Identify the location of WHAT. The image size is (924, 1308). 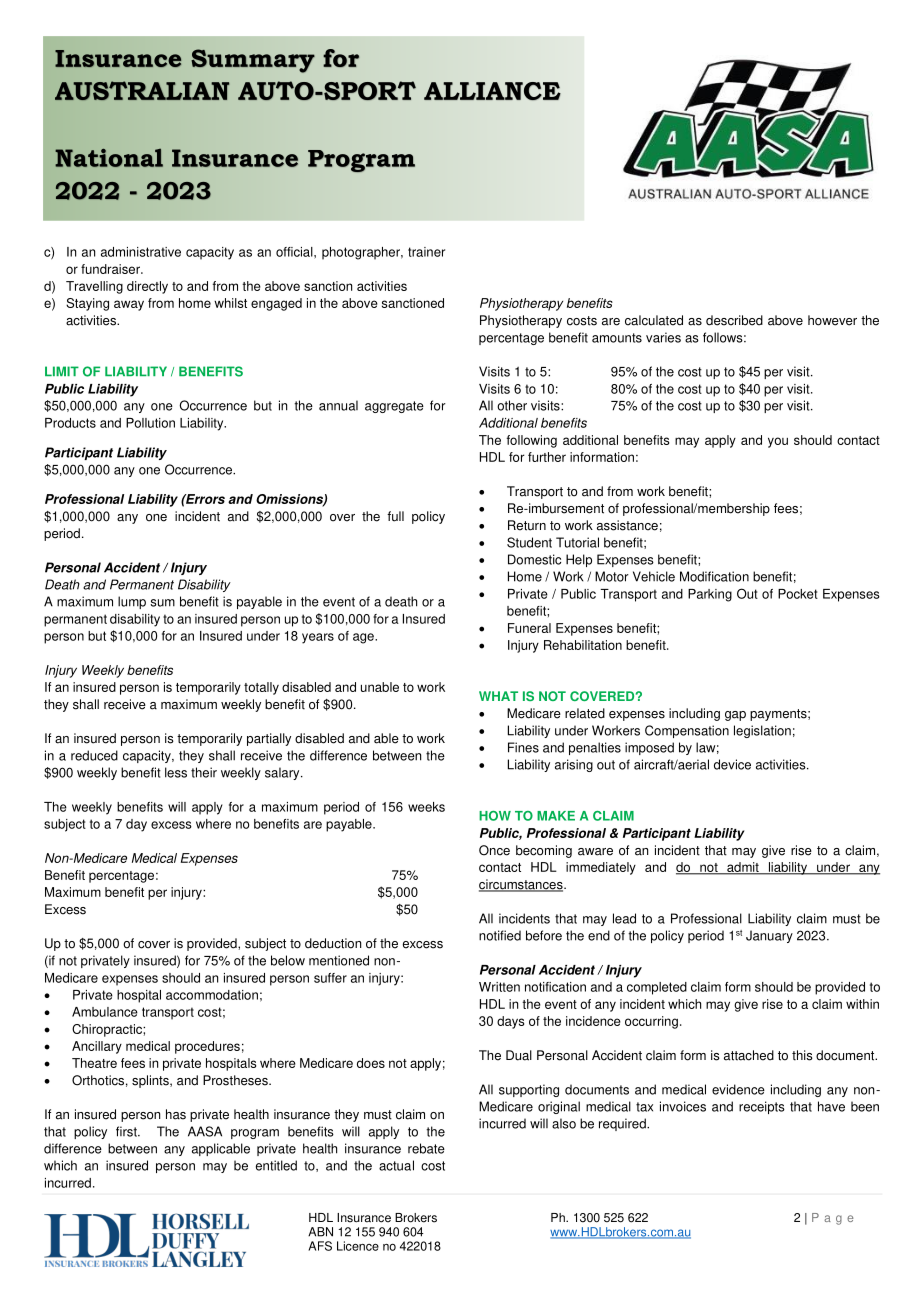
(498, 696).
